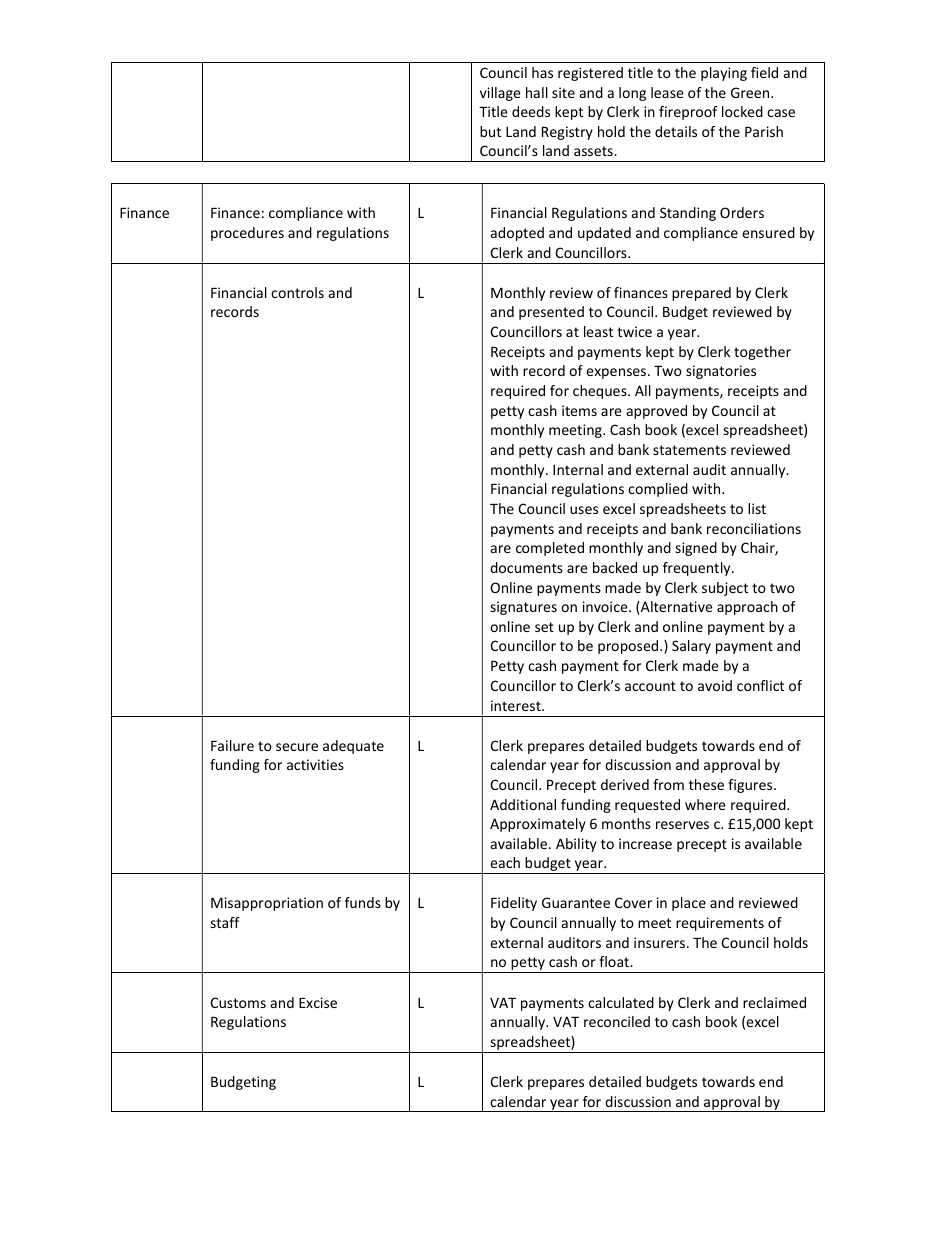  I want to click on village, so click(500, 94).
